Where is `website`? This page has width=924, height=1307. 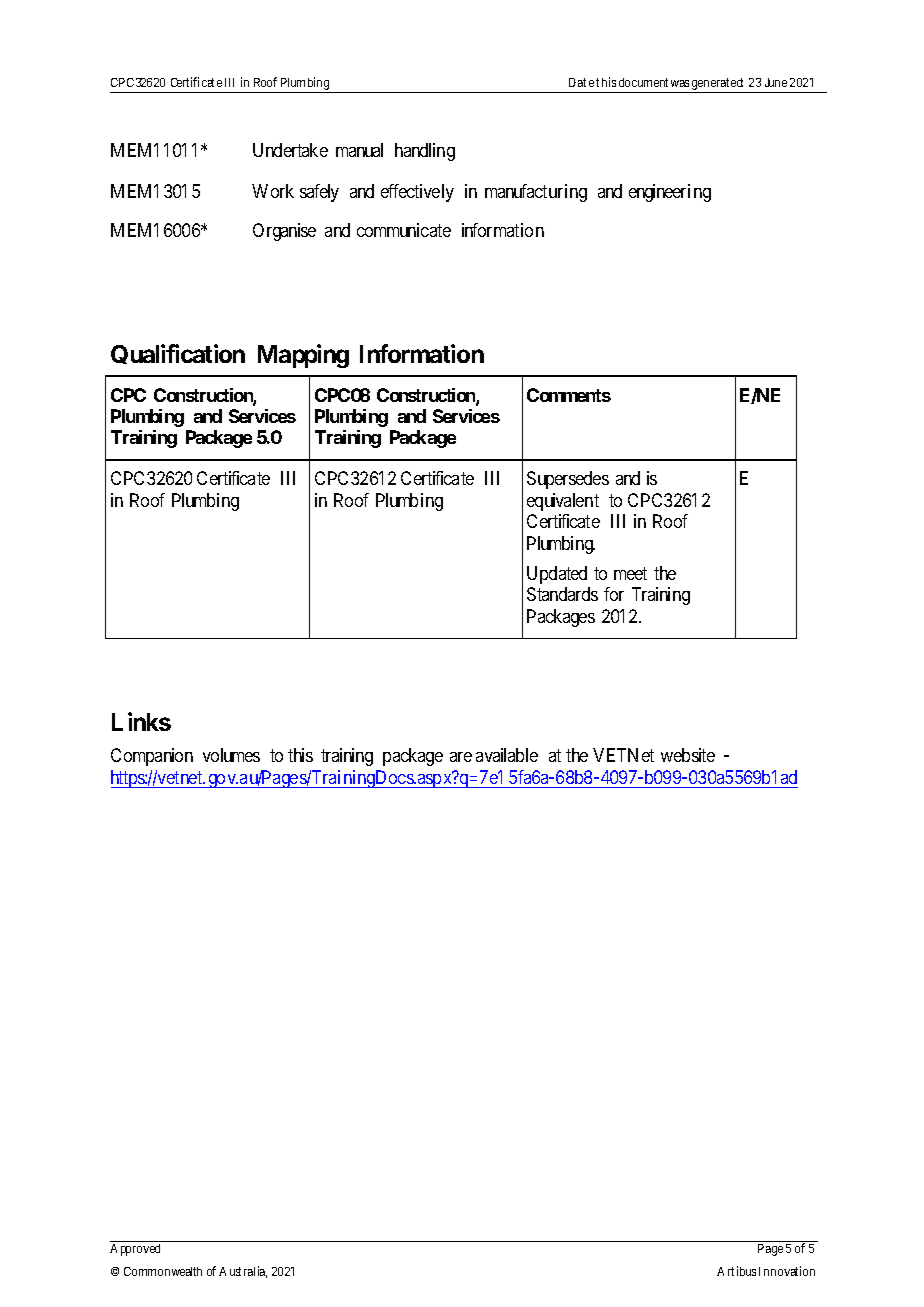
website is located at coordinates (688, 755).
